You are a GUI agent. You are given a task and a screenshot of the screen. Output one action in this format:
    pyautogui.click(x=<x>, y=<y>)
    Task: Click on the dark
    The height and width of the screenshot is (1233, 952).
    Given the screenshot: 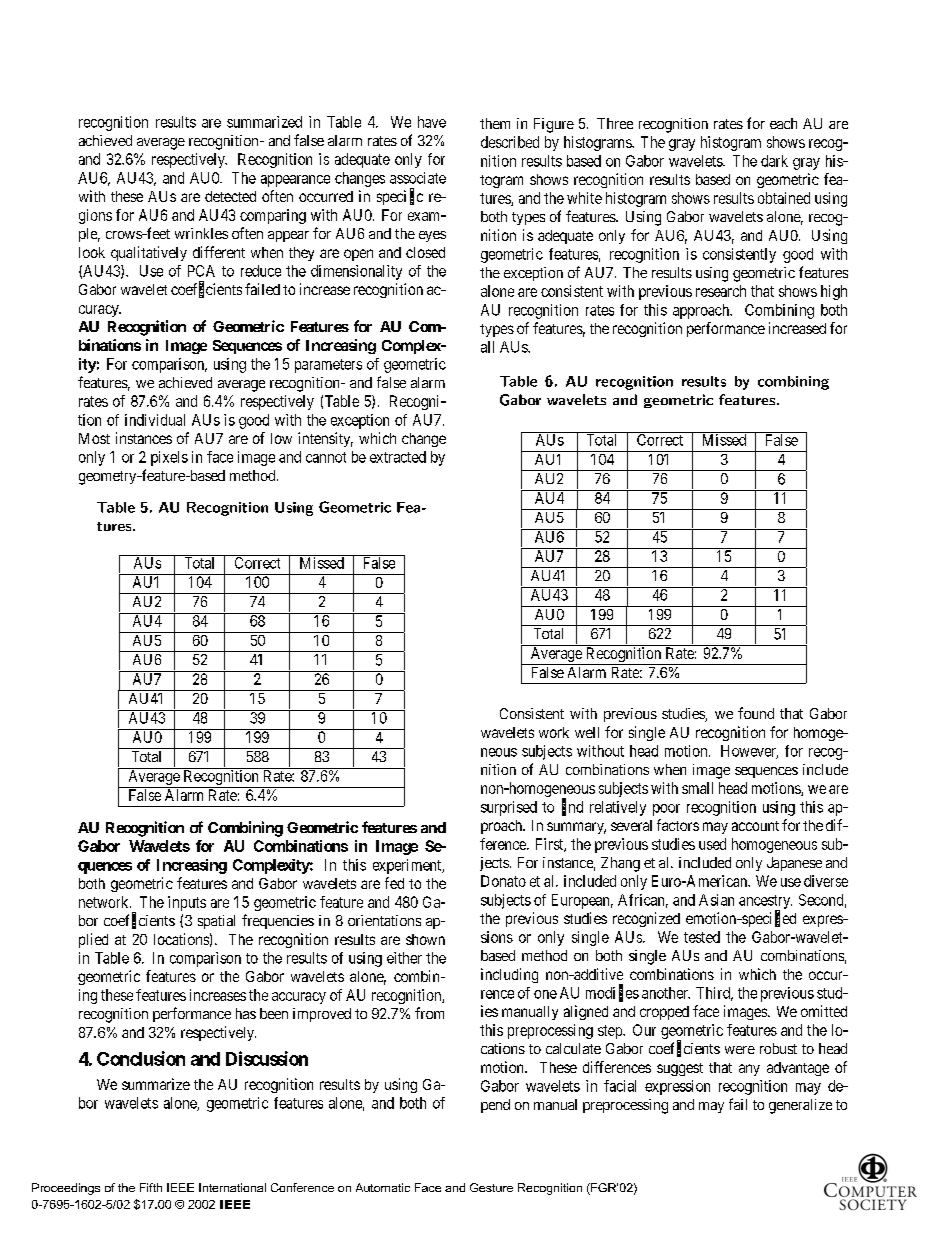 What is the action you would take?
    pyautogui.click(x=774, y=161)
